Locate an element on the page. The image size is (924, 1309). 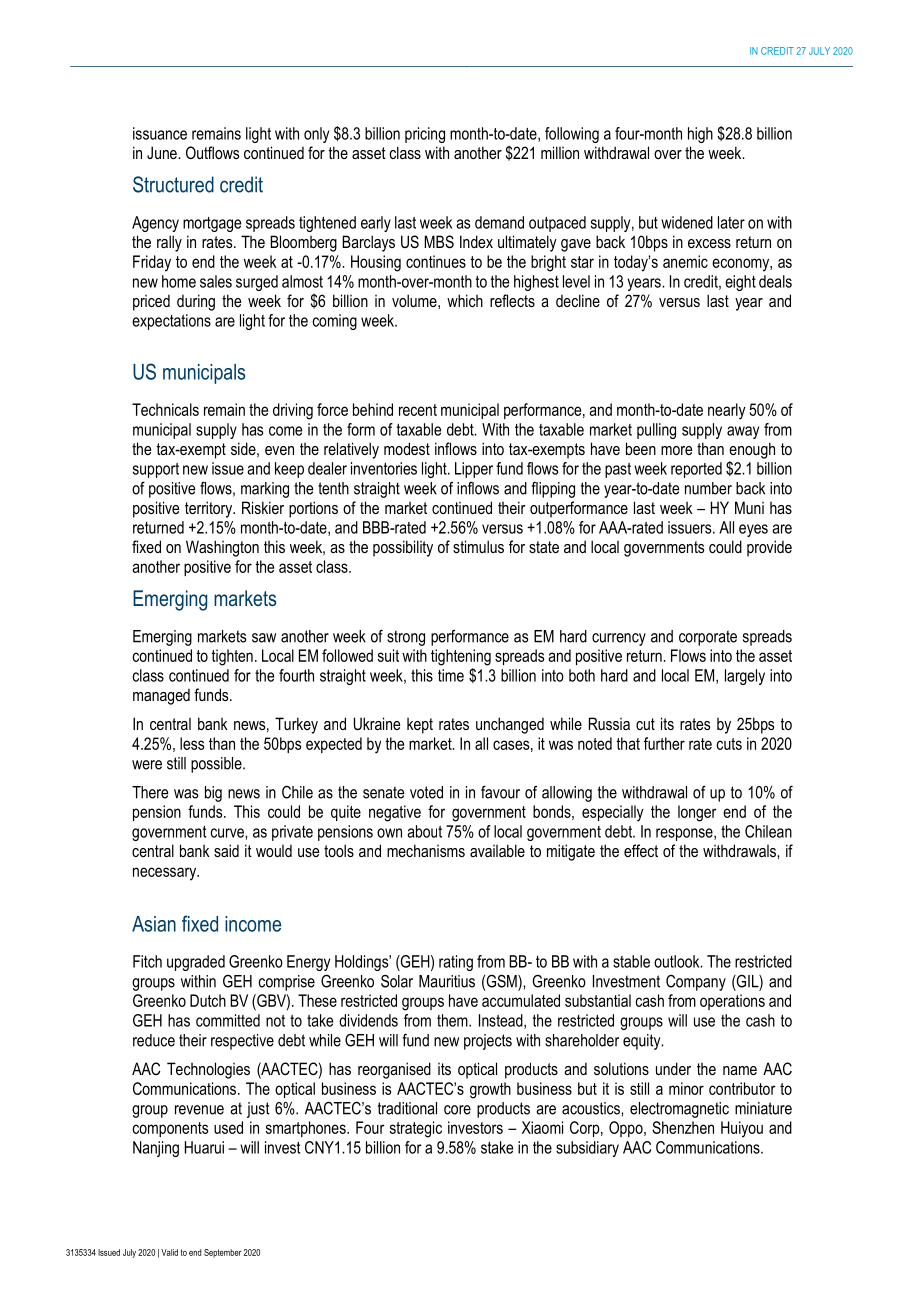
managed is located at coordinates (161, 696).
